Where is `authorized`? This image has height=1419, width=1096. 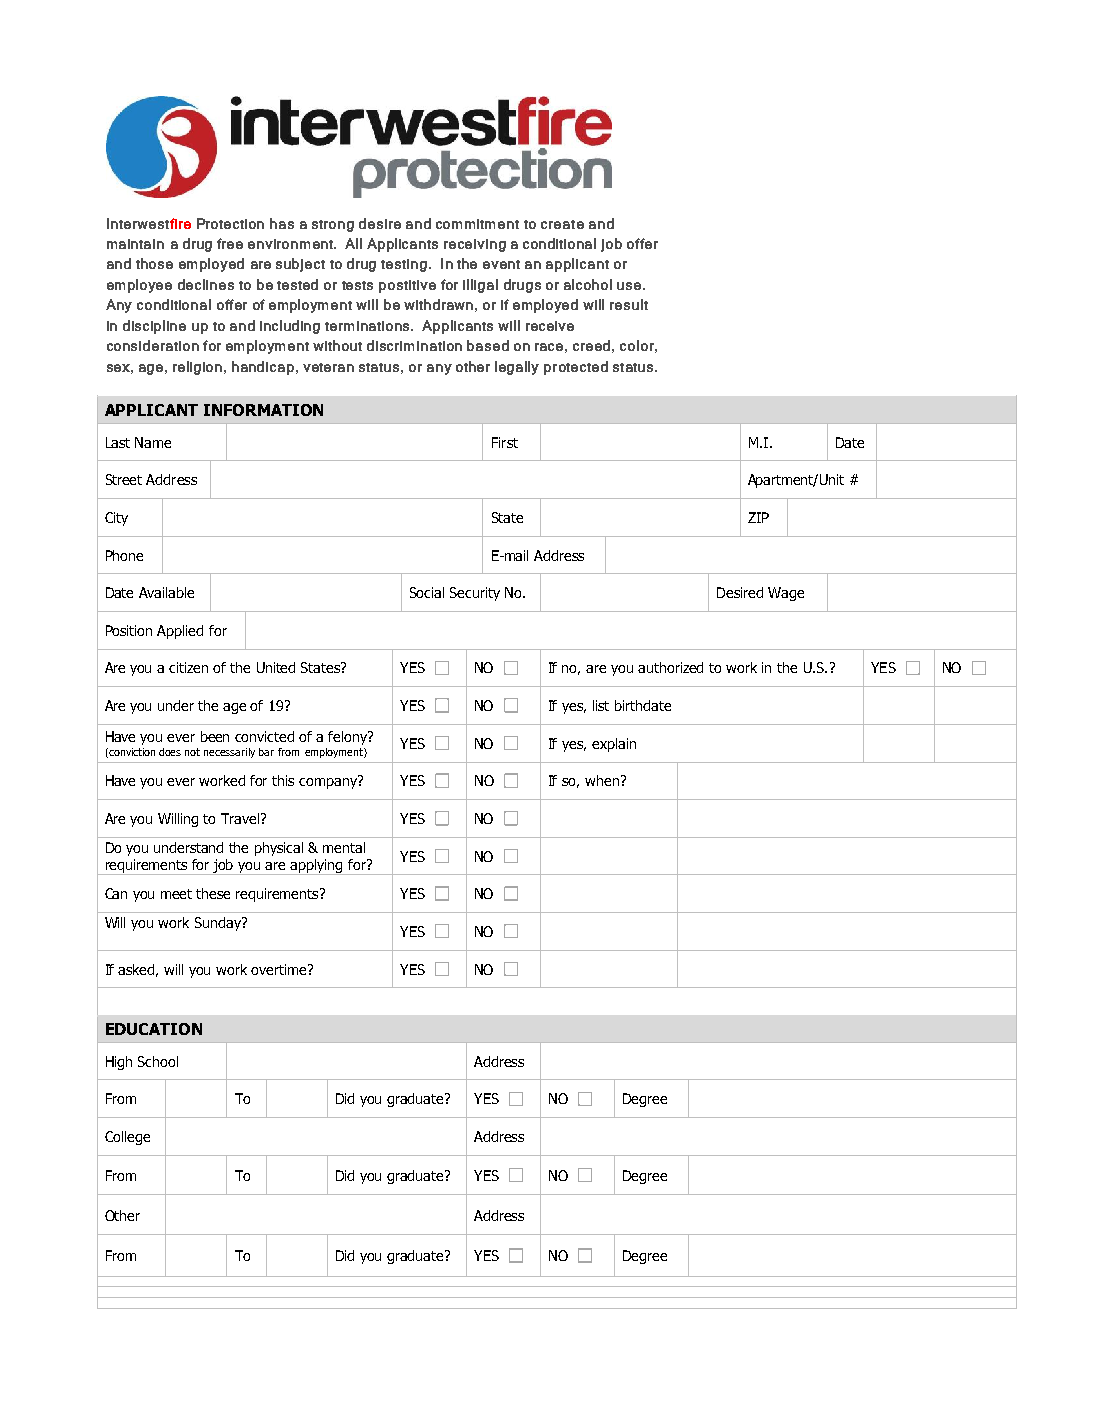 authorized is located at coordinates (670, 667).
